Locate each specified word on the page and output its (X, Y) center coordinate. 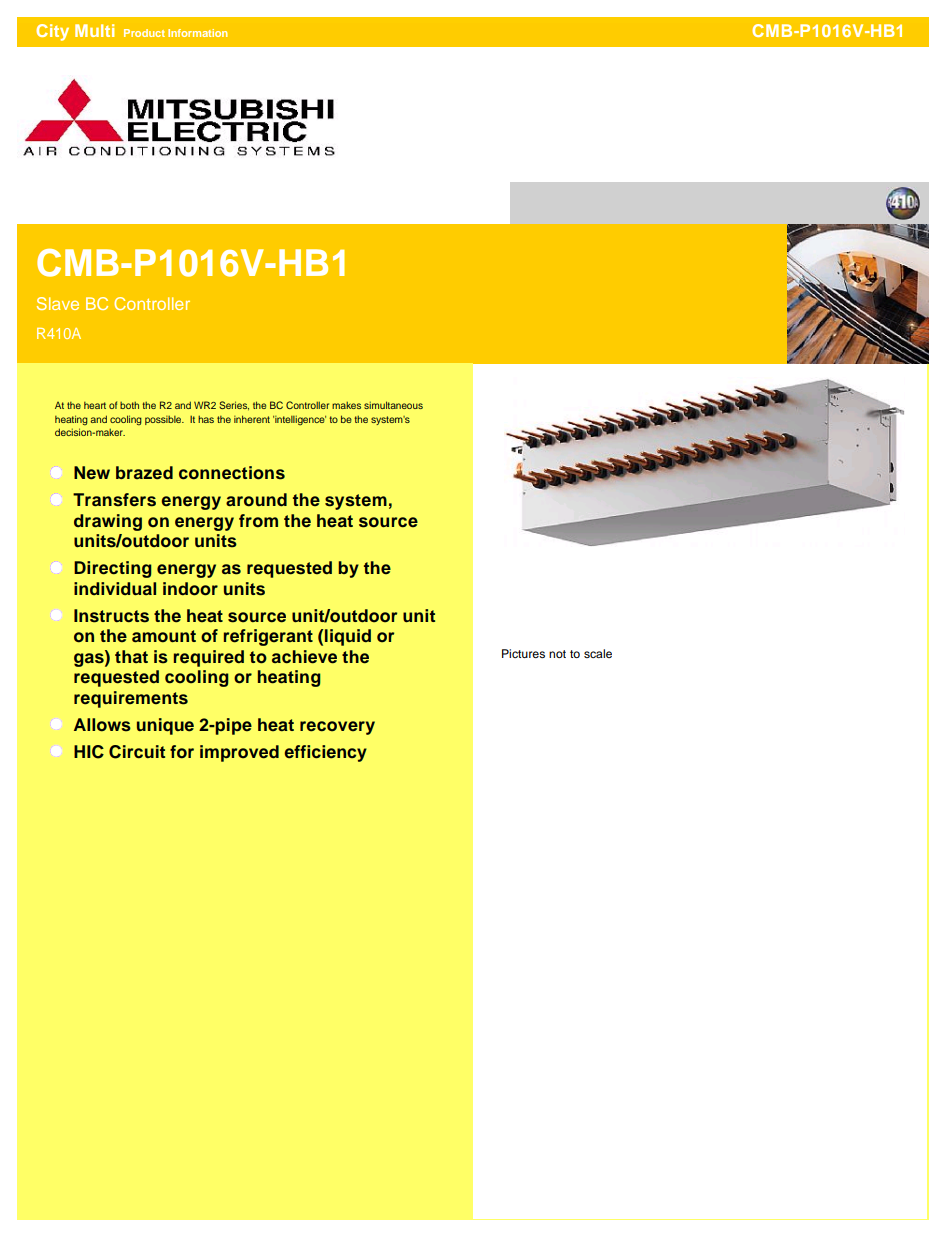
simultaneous (393, 405)
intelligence (299, 420)
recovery (337, 728)
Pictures (523, 653)
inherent (252, 419)
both (129, 405)
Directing (113, 569)
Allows (102, 725)
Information (198, 33)
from (258, 521)
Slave (58, 303)
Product (144, 33)
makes (346, 405)
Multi (94, 30)
